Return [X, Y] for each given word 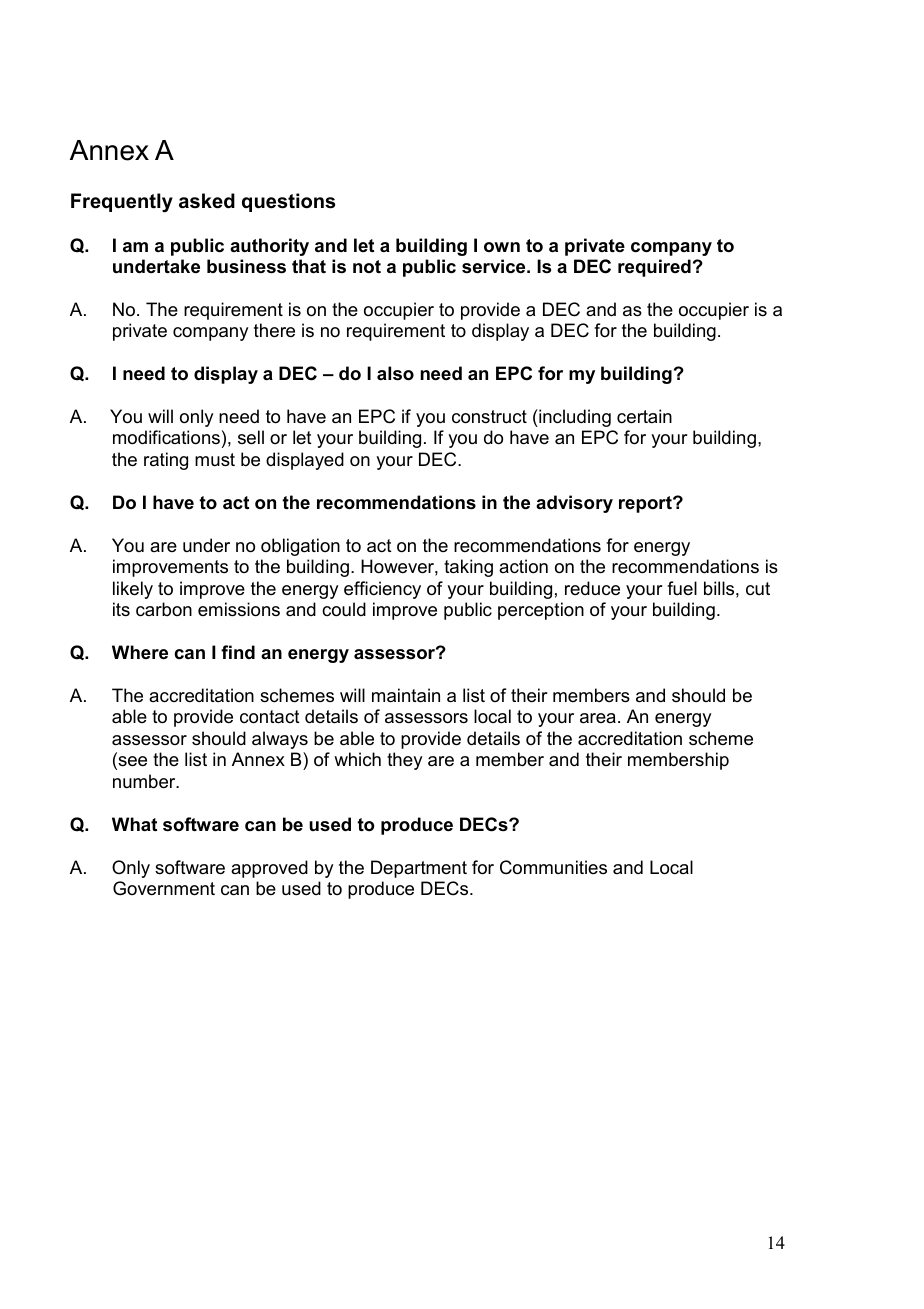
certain [644, 416]
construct [489, 417]
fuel [682, 588]
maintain [406, 695]
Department [419, 869]
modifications [166, 437]
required [654, 268]
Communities [553, 867]
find [238, 652]
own [502, 247]
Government [164, 888]
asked [207, 201]
